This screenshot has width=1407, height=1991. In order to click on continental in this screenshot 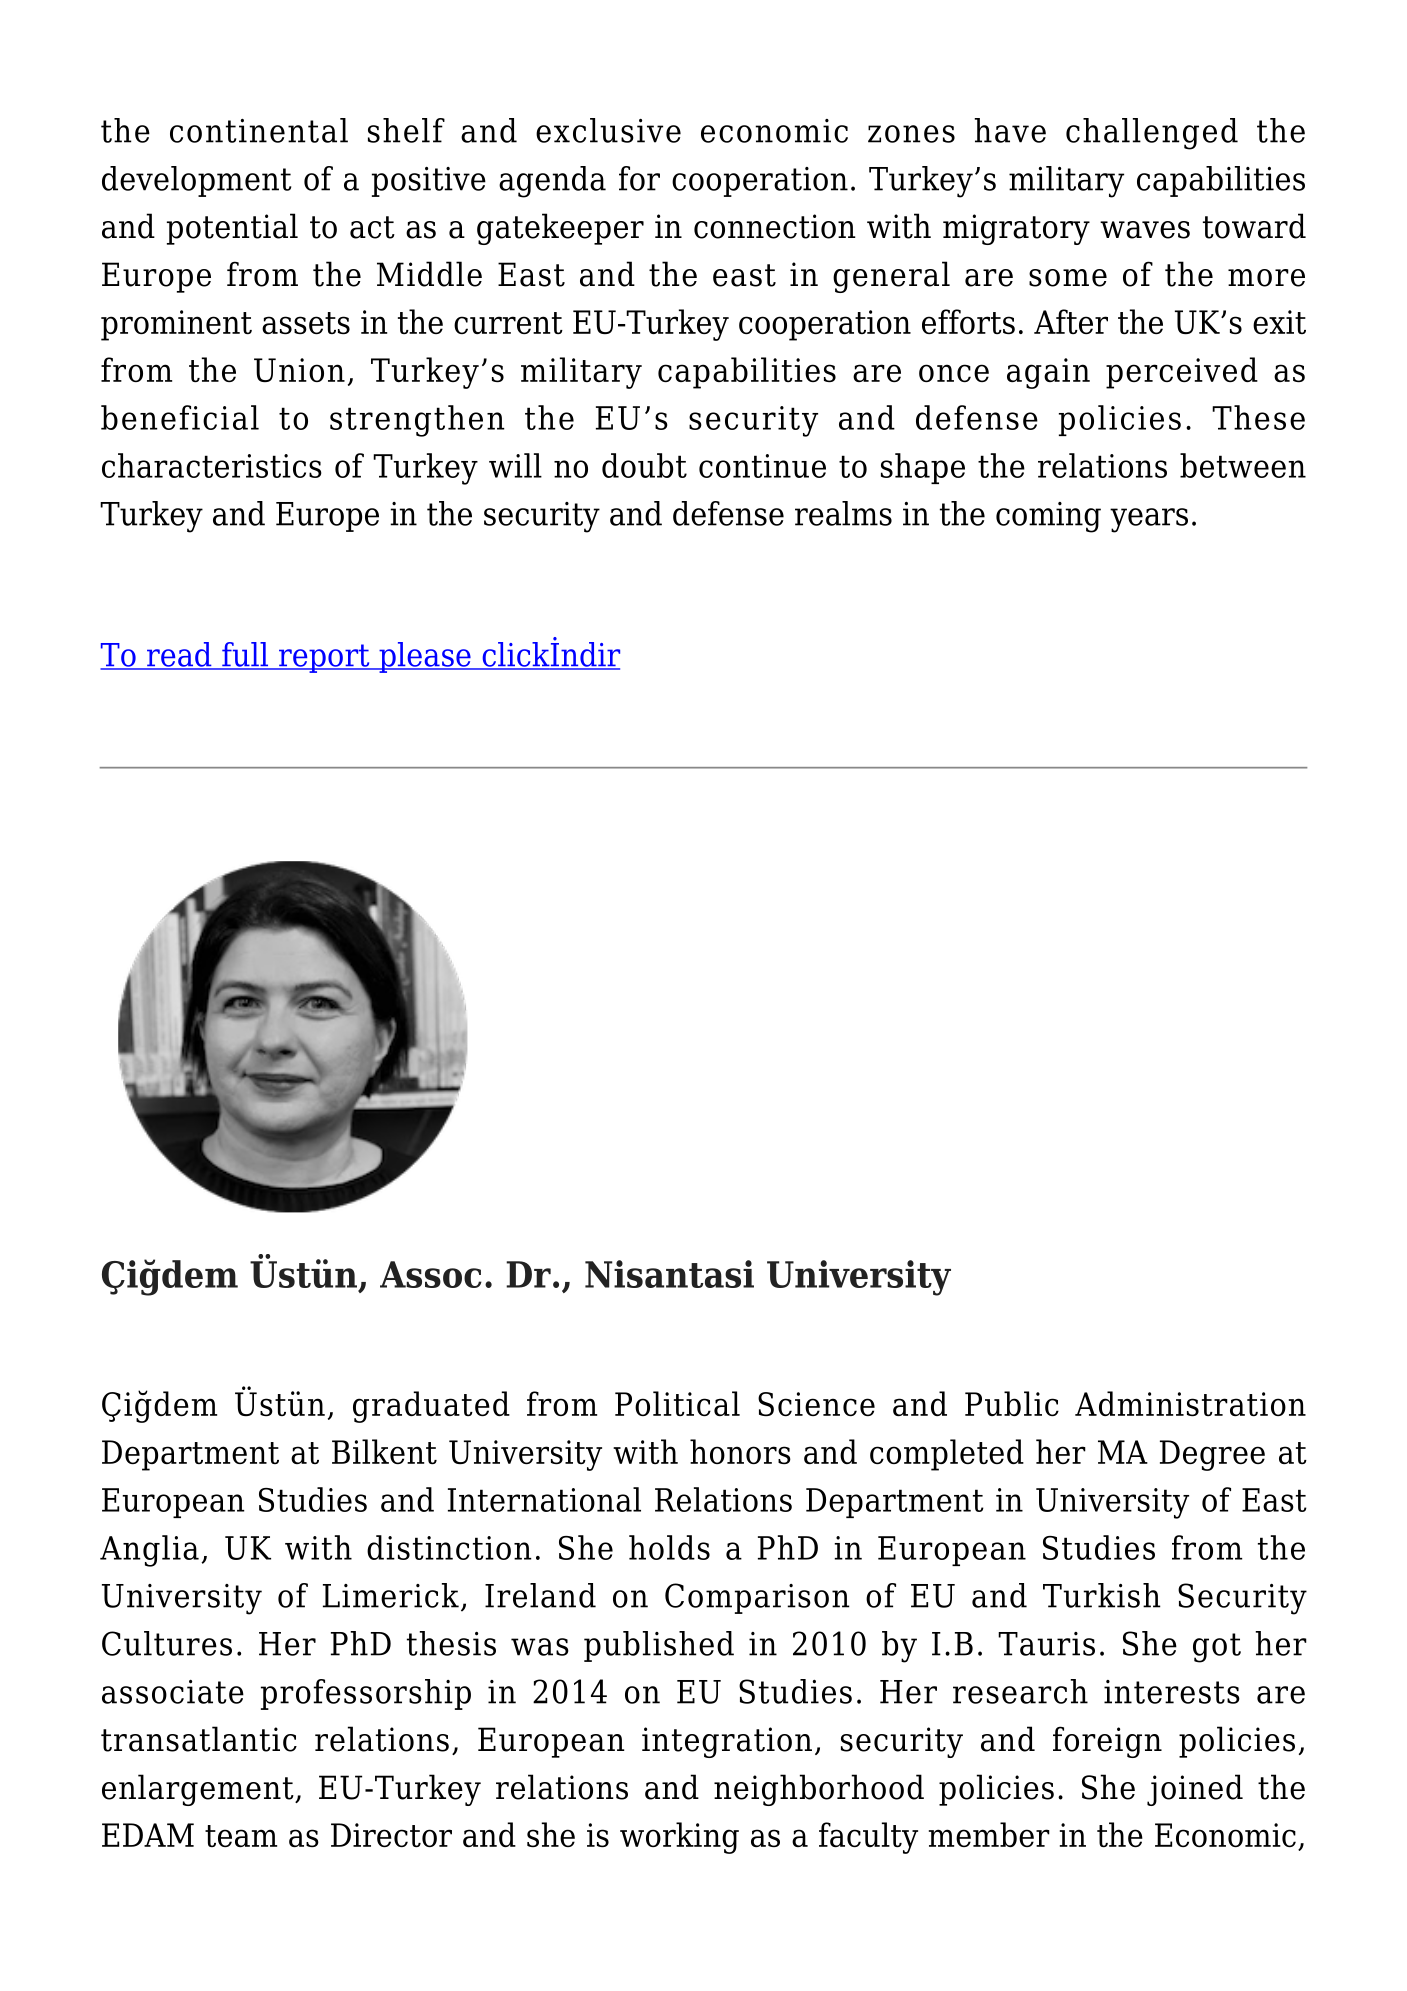, I will do `click(259, 130)`.
